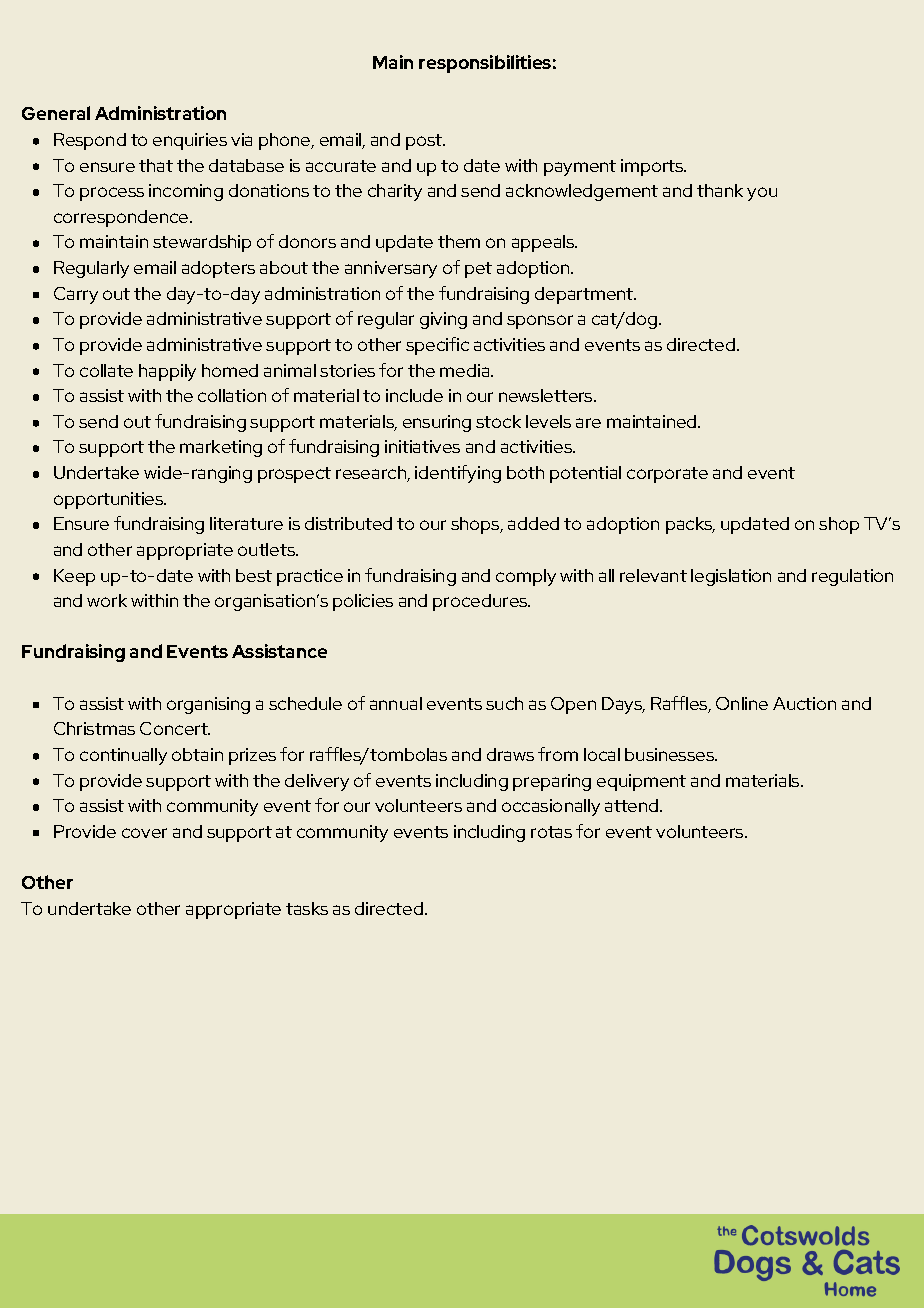  Describe the element at coordinates (481, 602) in the page. I see `procedures` at that location.
